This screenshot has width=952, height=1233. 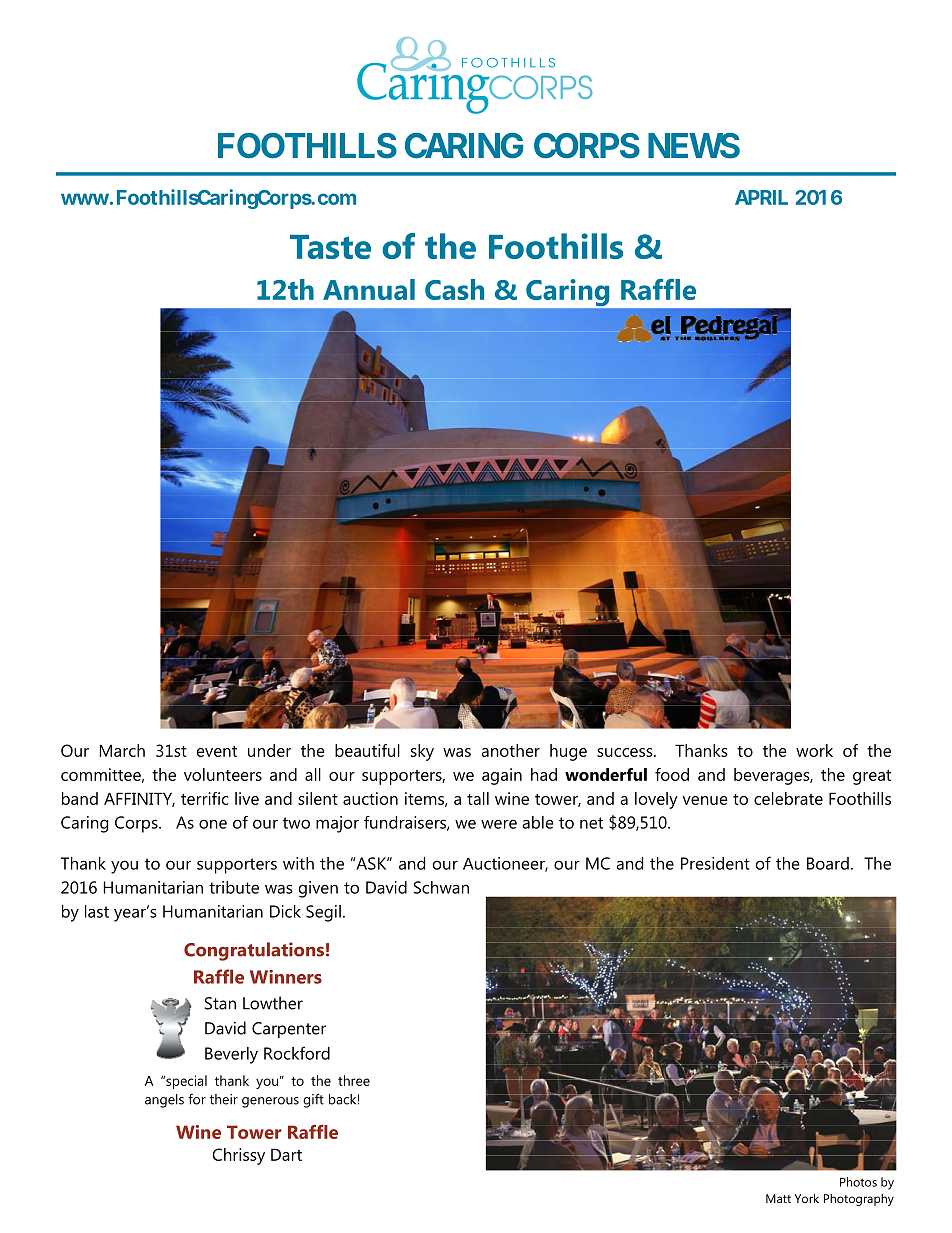 What do you see at coordinates (788, 798) in the screenshot?
I see `celebrate` at bounding box center [788, 798].
